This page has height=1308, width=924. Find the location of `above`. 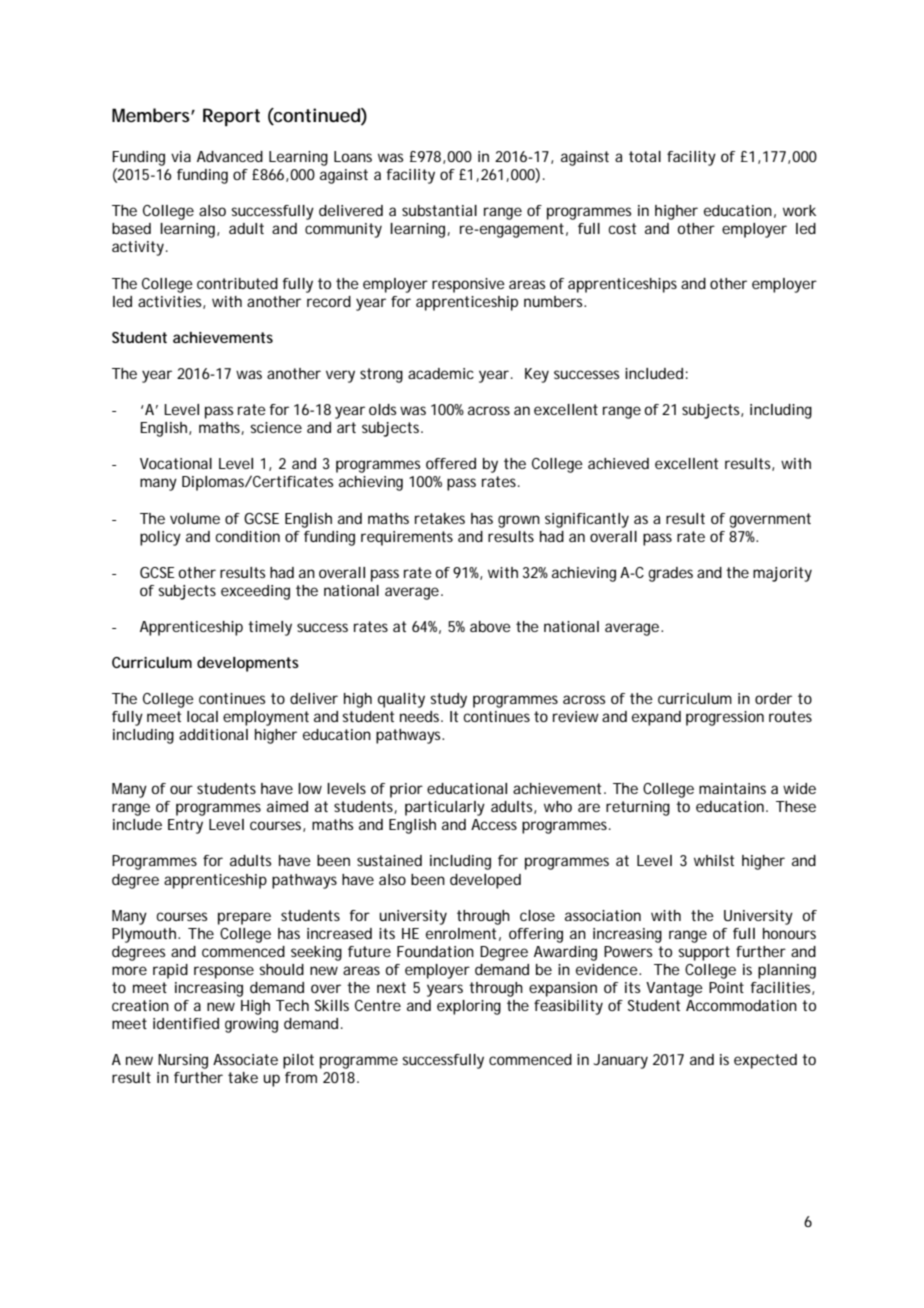

above is located at coordinates (490, 626).
